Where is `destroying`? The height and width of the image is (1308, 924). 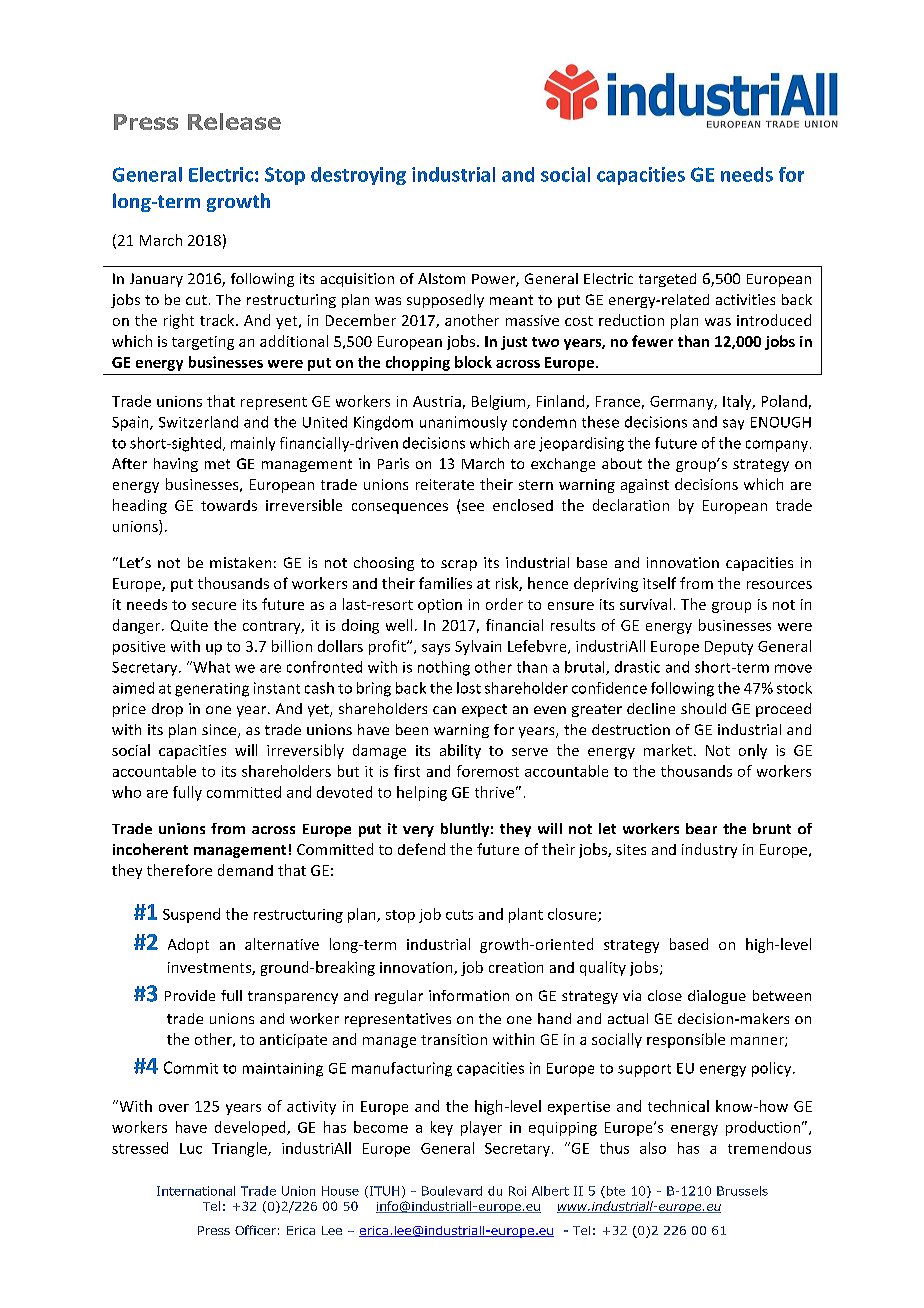
destroying is located at coordinates (358, 176).
